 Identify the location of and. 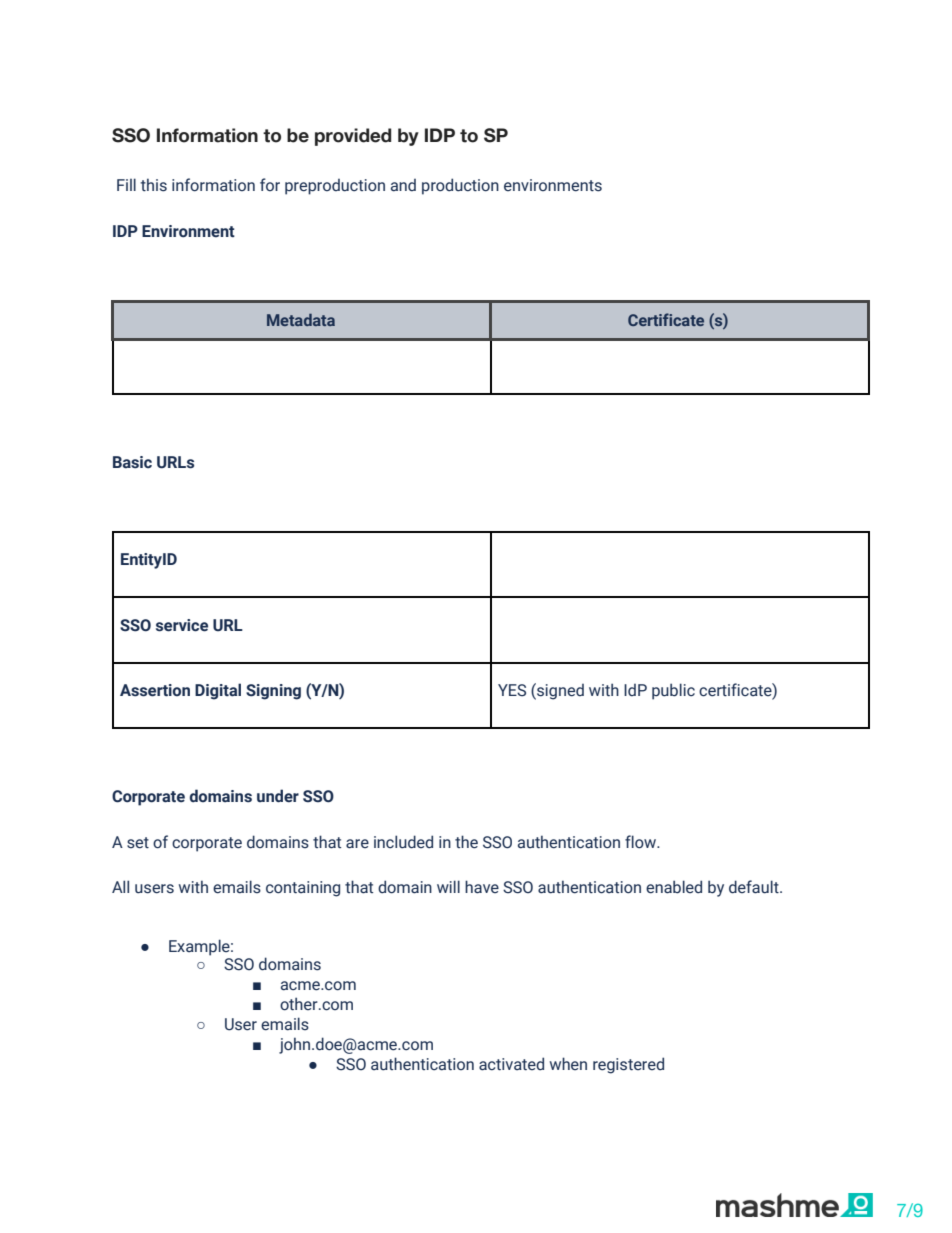
(403, 185).
